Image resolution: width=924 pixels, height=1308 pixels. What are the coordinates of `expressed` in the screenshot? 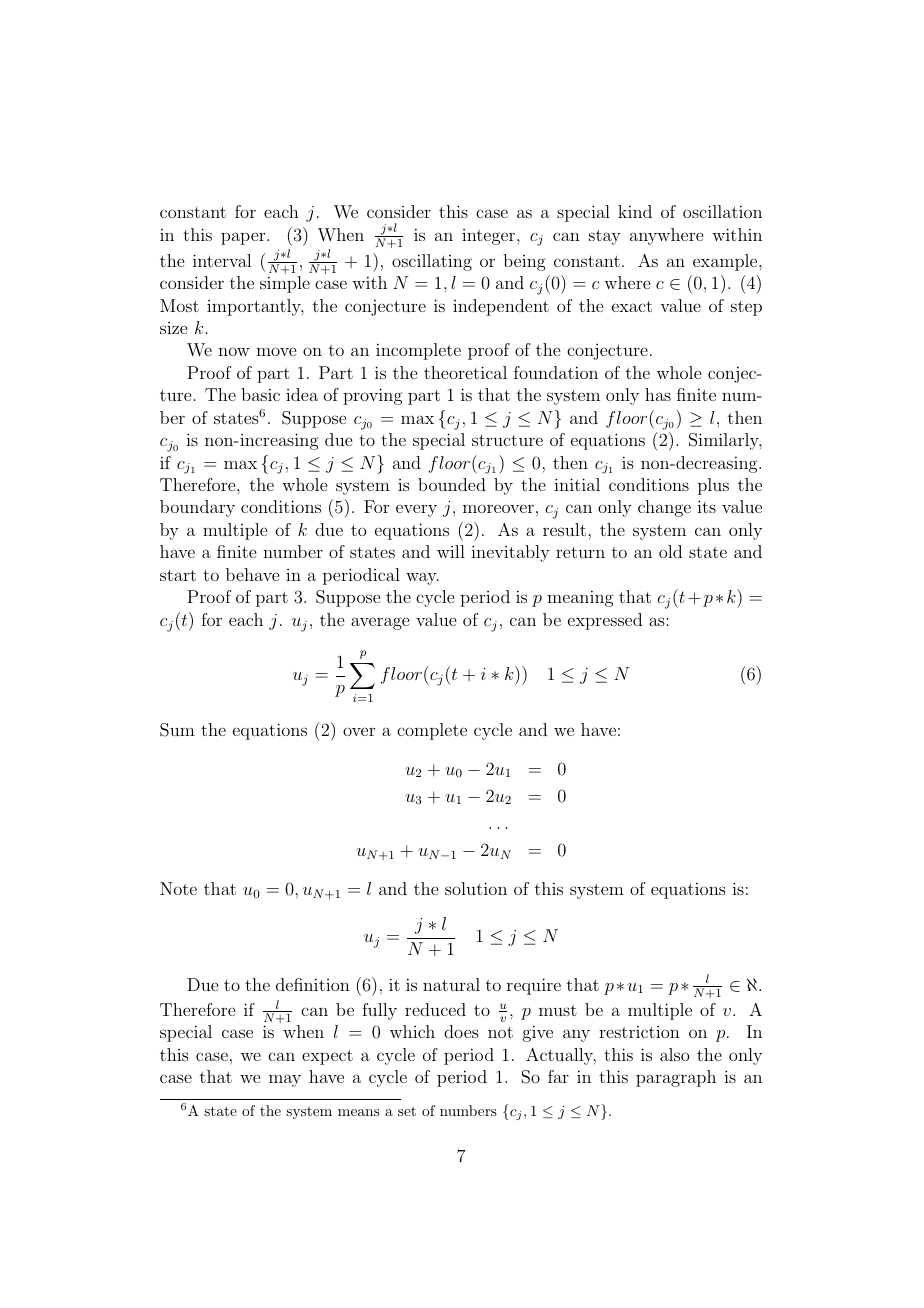 It's located at (605, 621).
